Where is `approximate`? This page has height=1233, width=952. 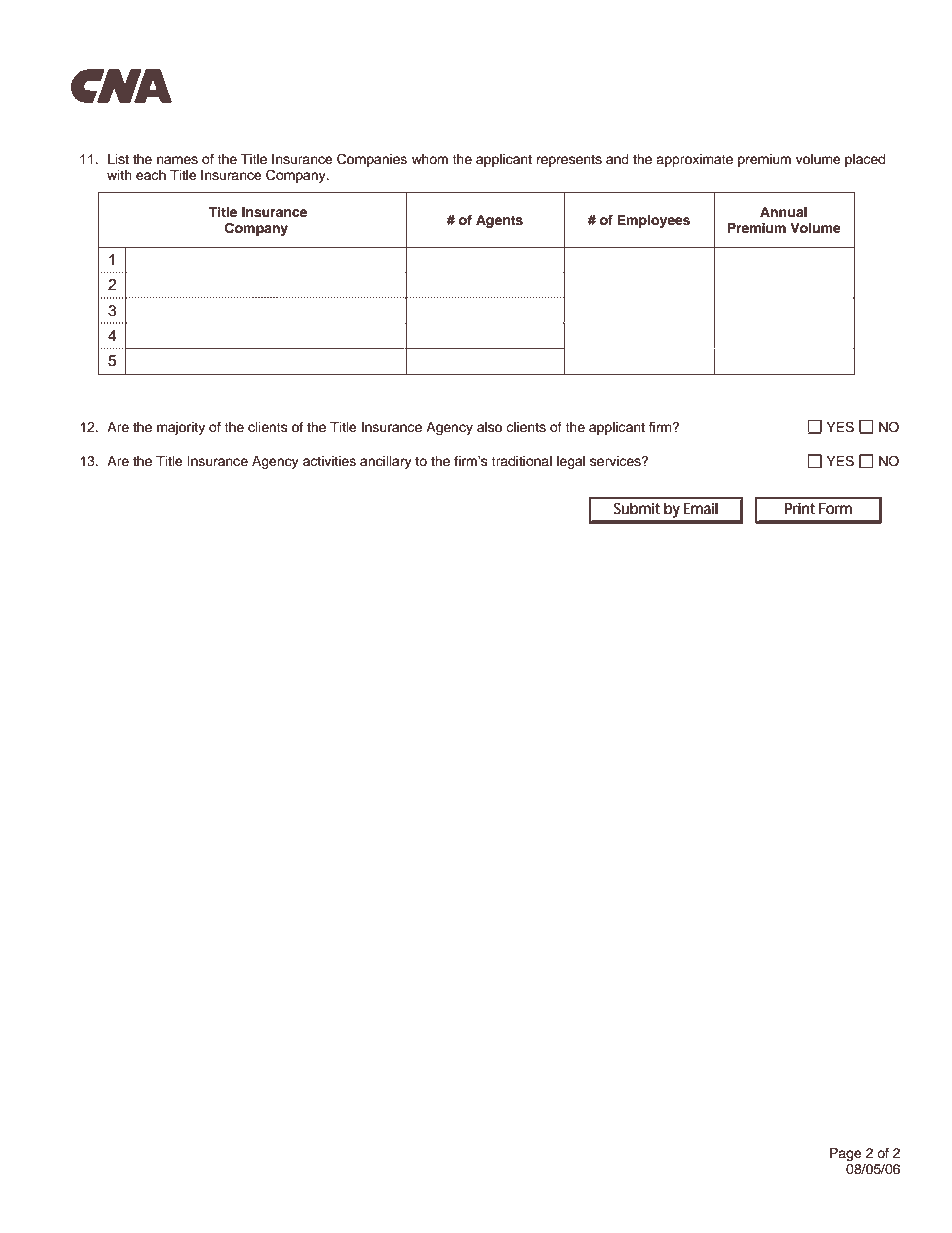 approximate is located at coordinates (694, 160).
